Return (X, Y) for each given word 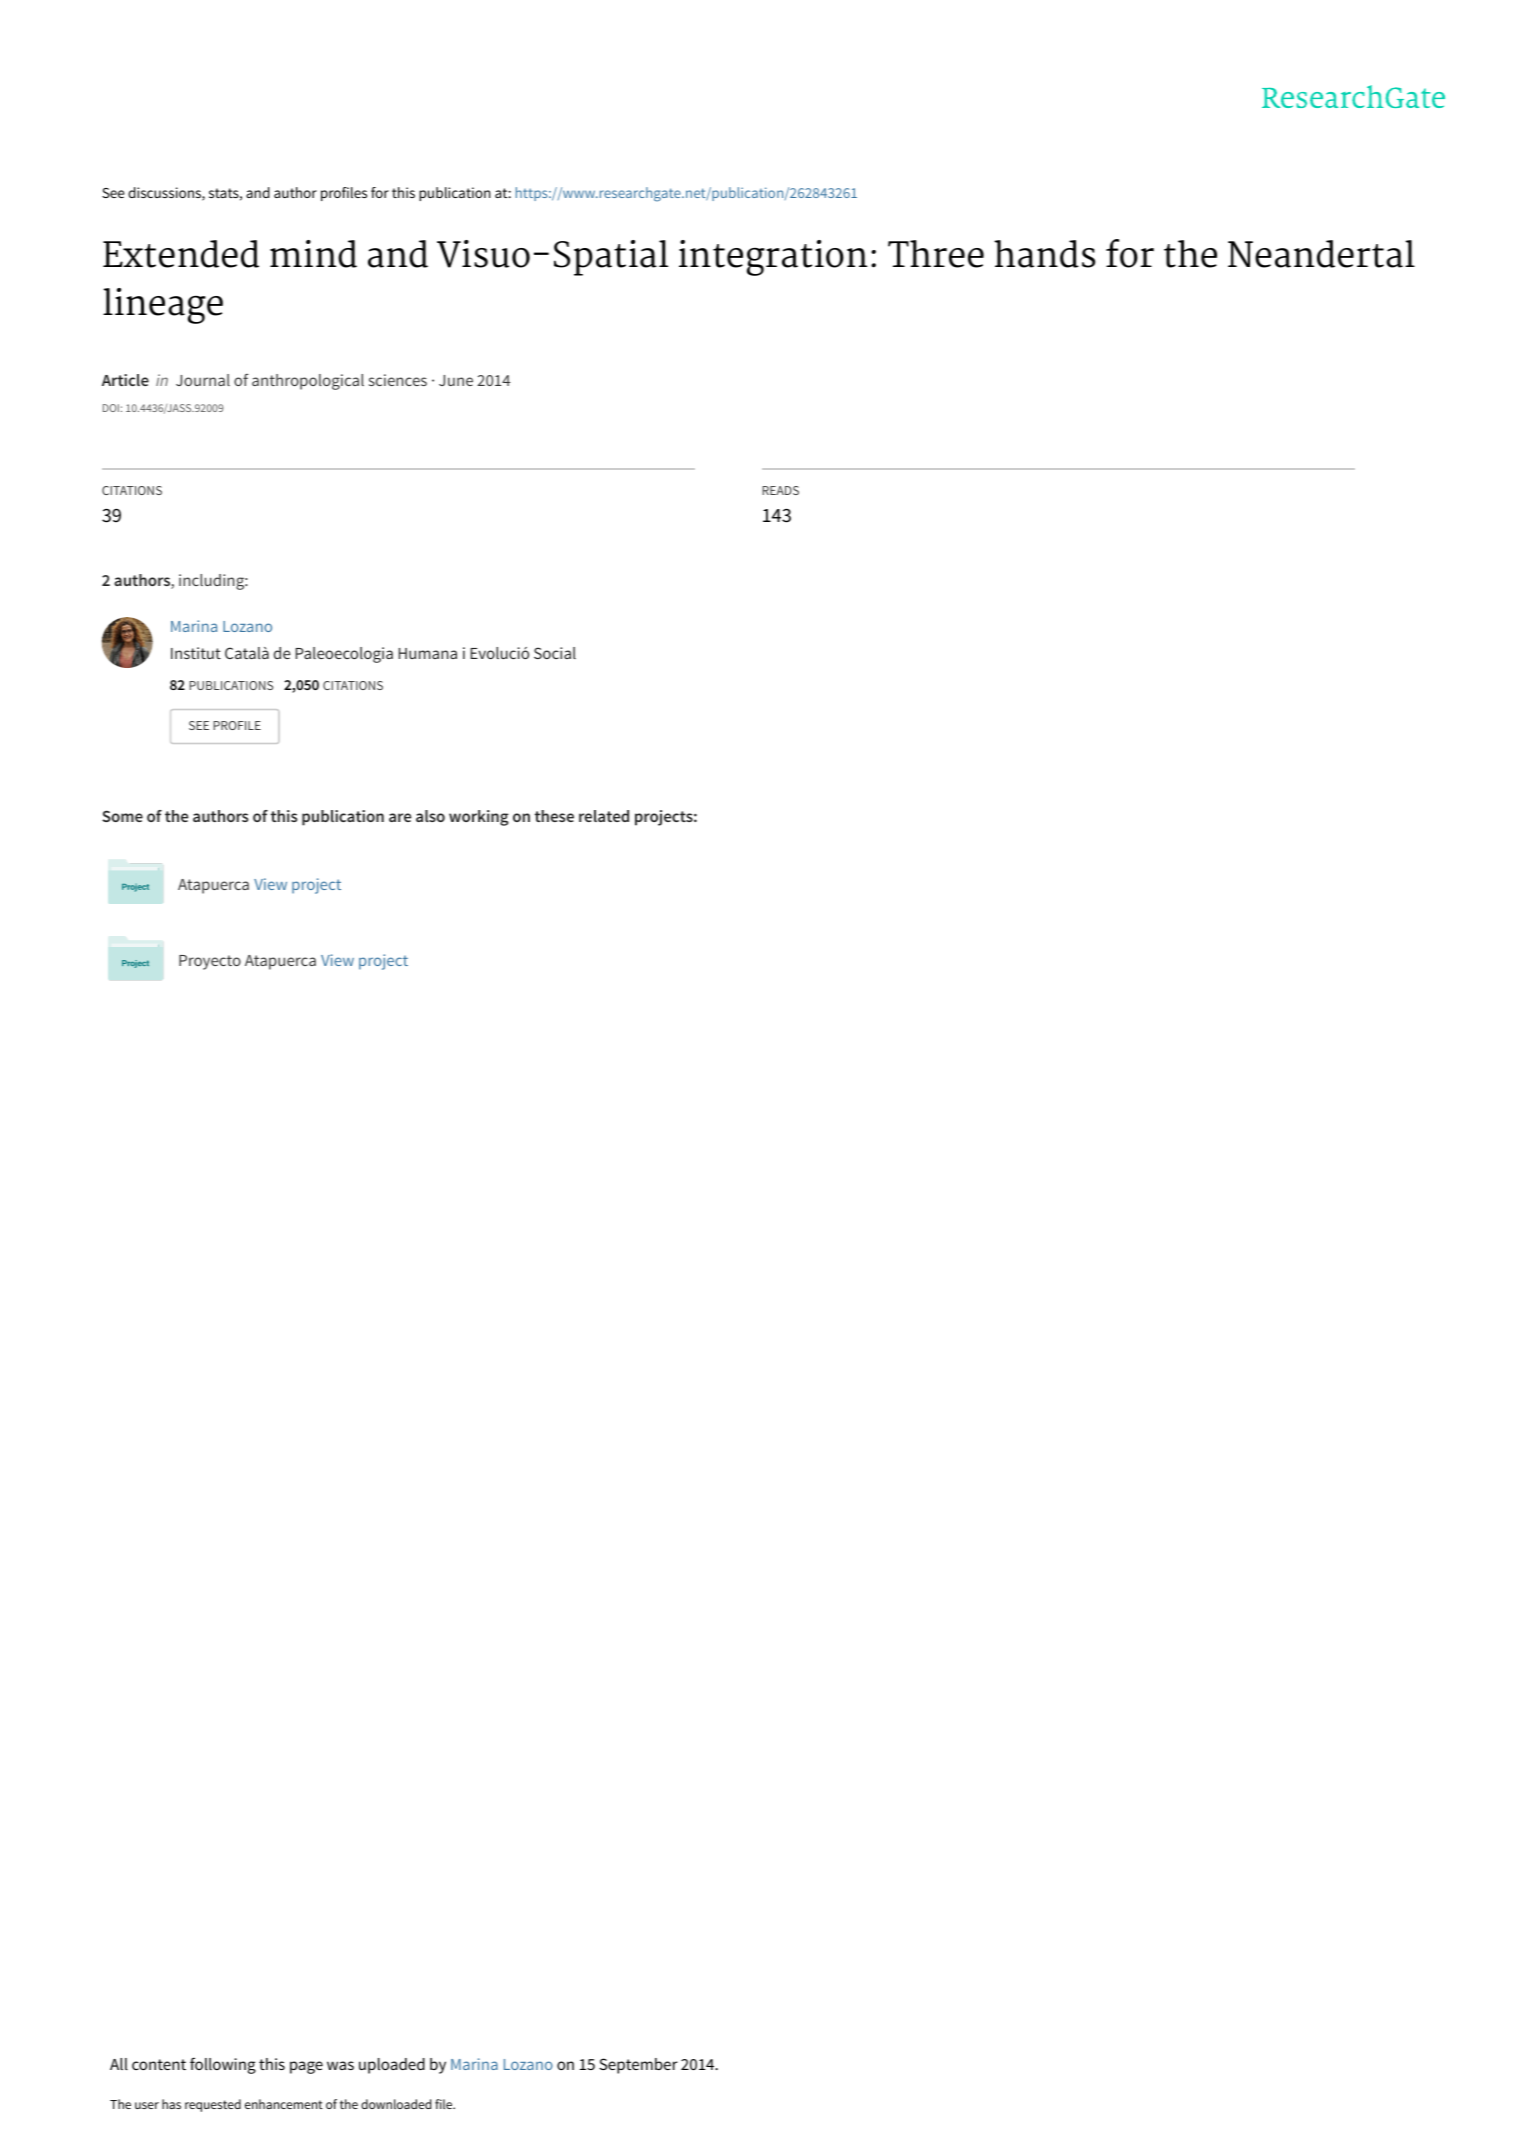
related (604, 816)
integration (773, 258)
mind (313, 254)
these (554, 816)
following (223, 2065)
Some (122, 816)
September (638, 2066)
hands (1044, 254)
